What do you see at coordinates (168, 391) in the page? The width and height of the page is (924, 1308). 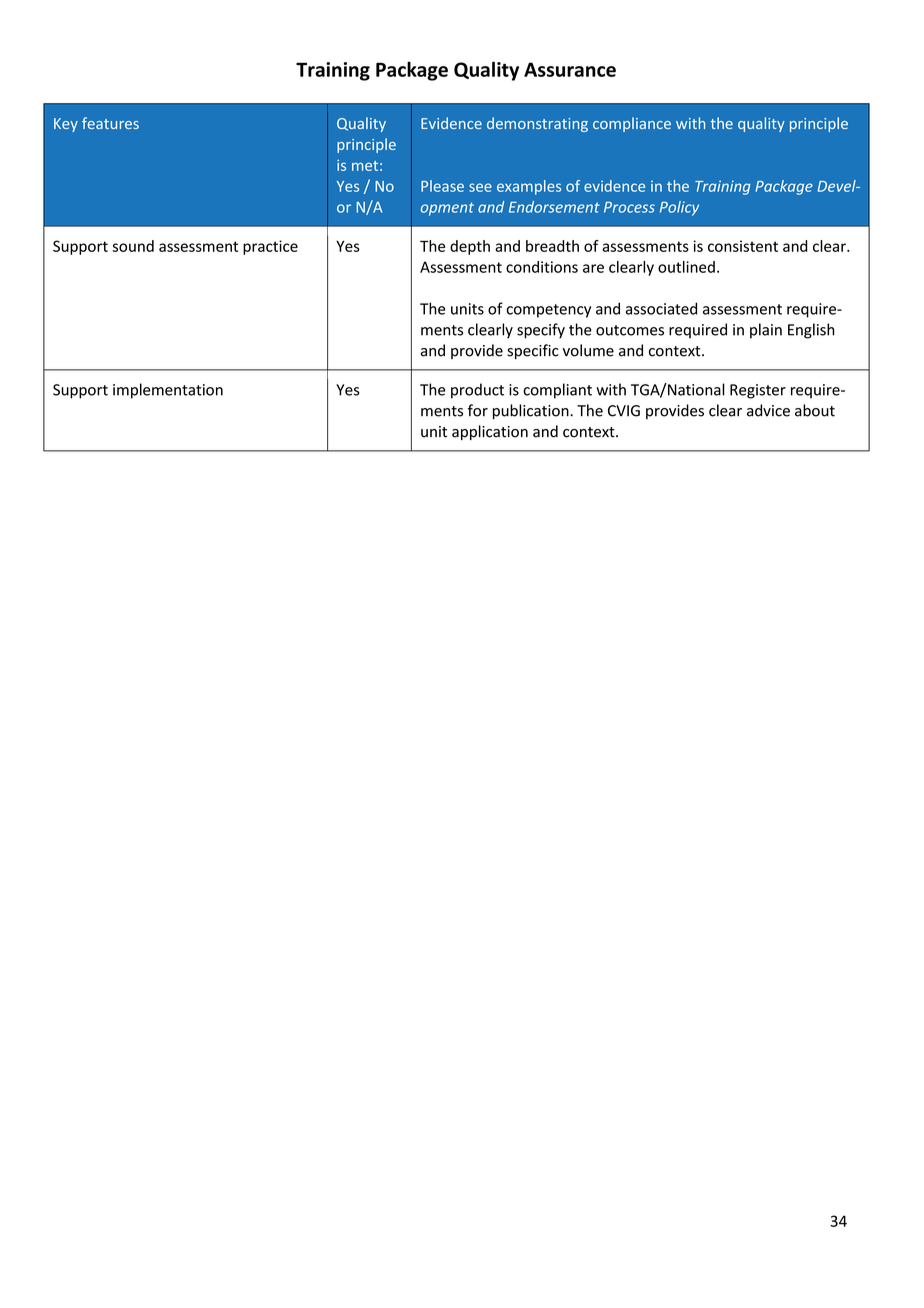 I see `implementation` at bounding box center [168, 391].
